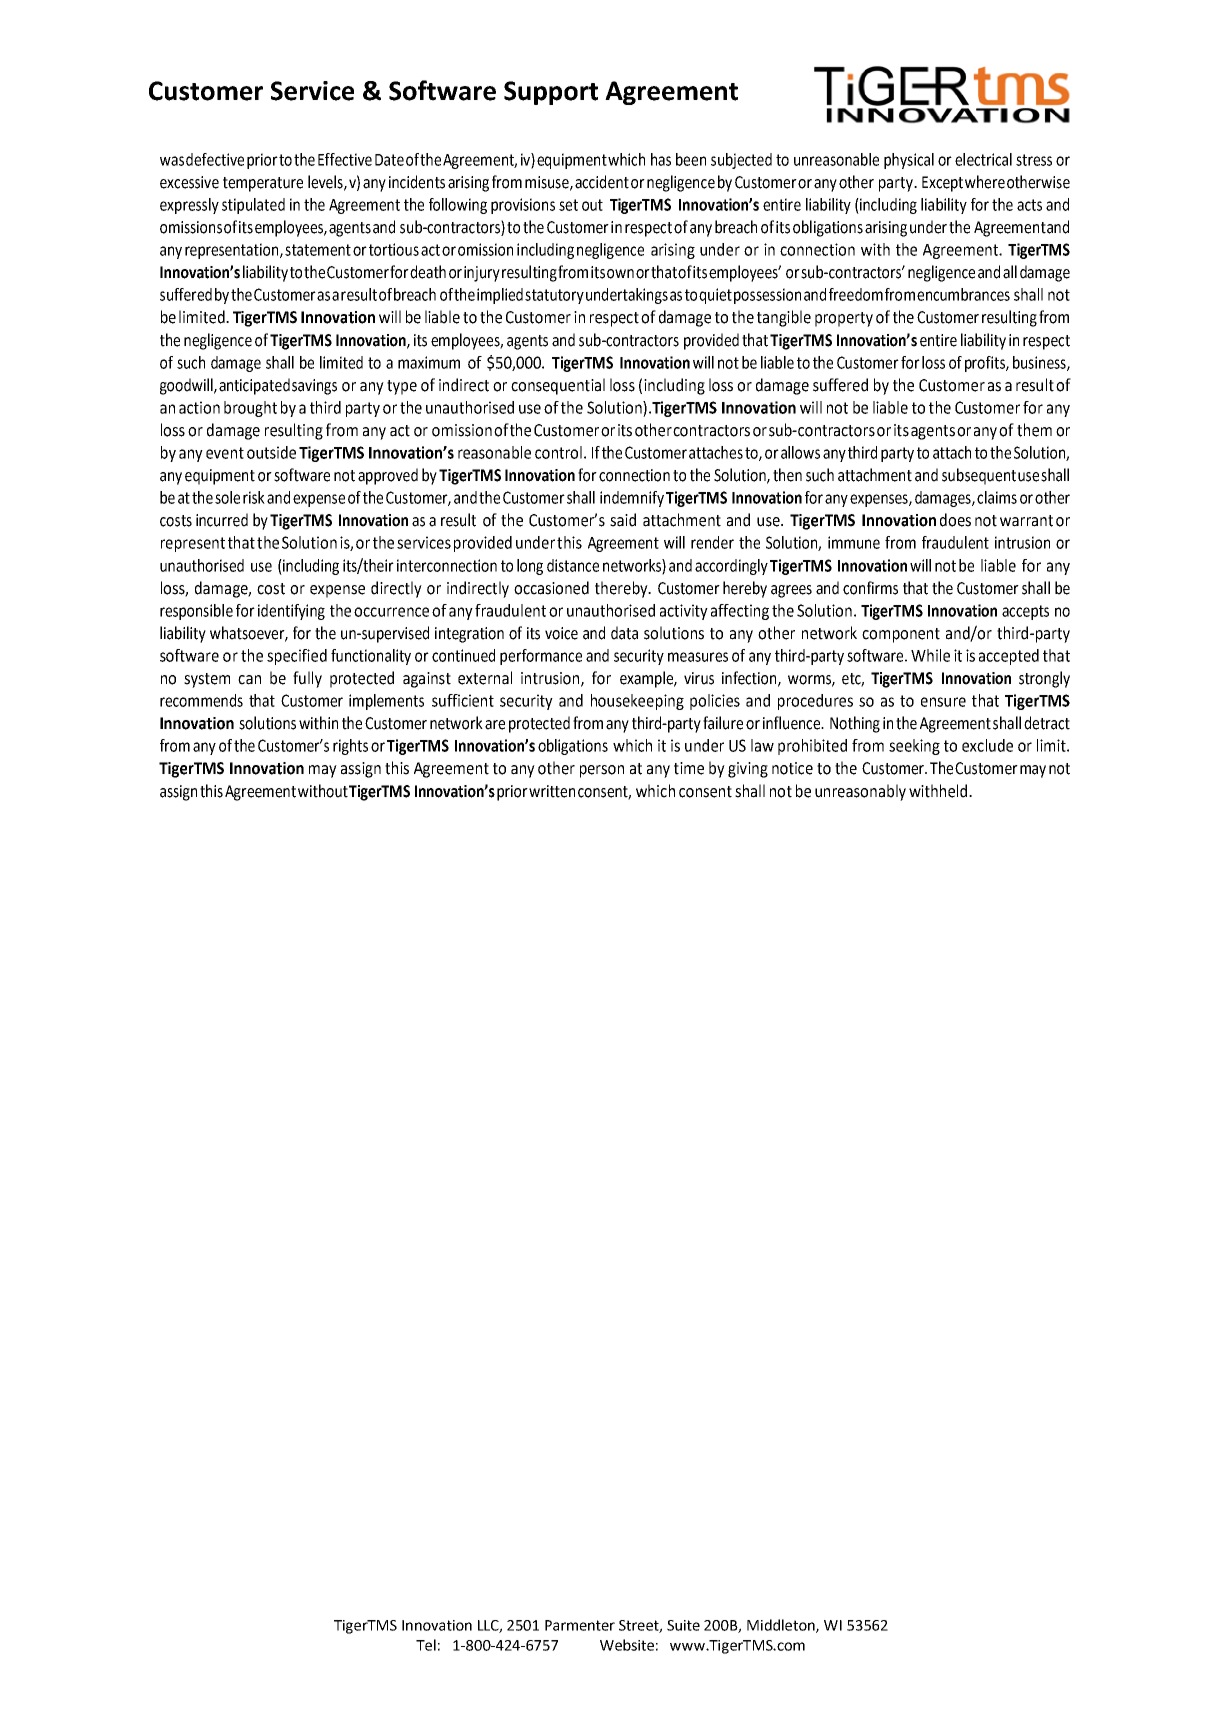  What do you see at coordinates (860, 792) in the image?
I see `unreasonably` at bounding box center [860, 792].
